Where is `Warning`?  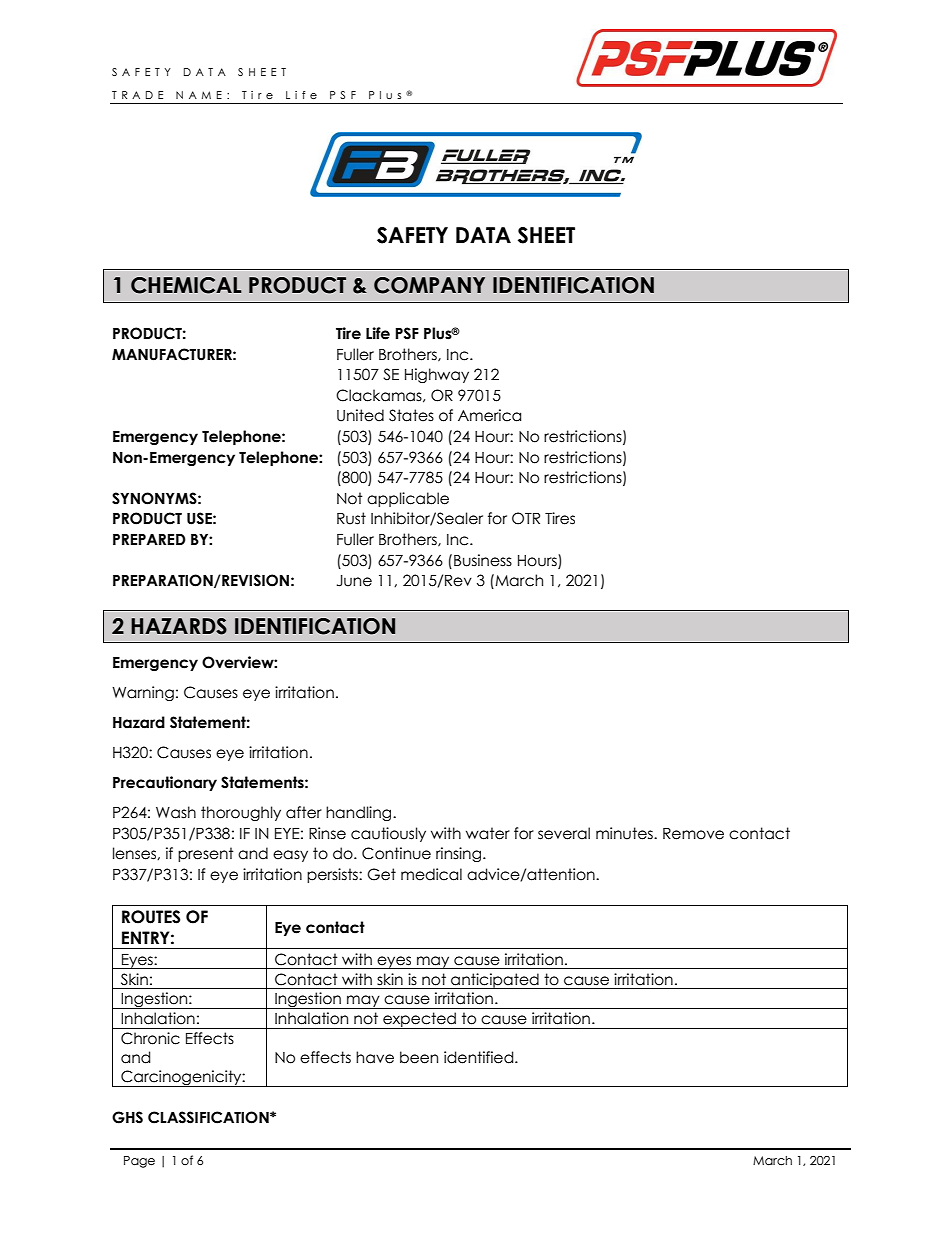
Warning is located at coordinates (143, 693).
